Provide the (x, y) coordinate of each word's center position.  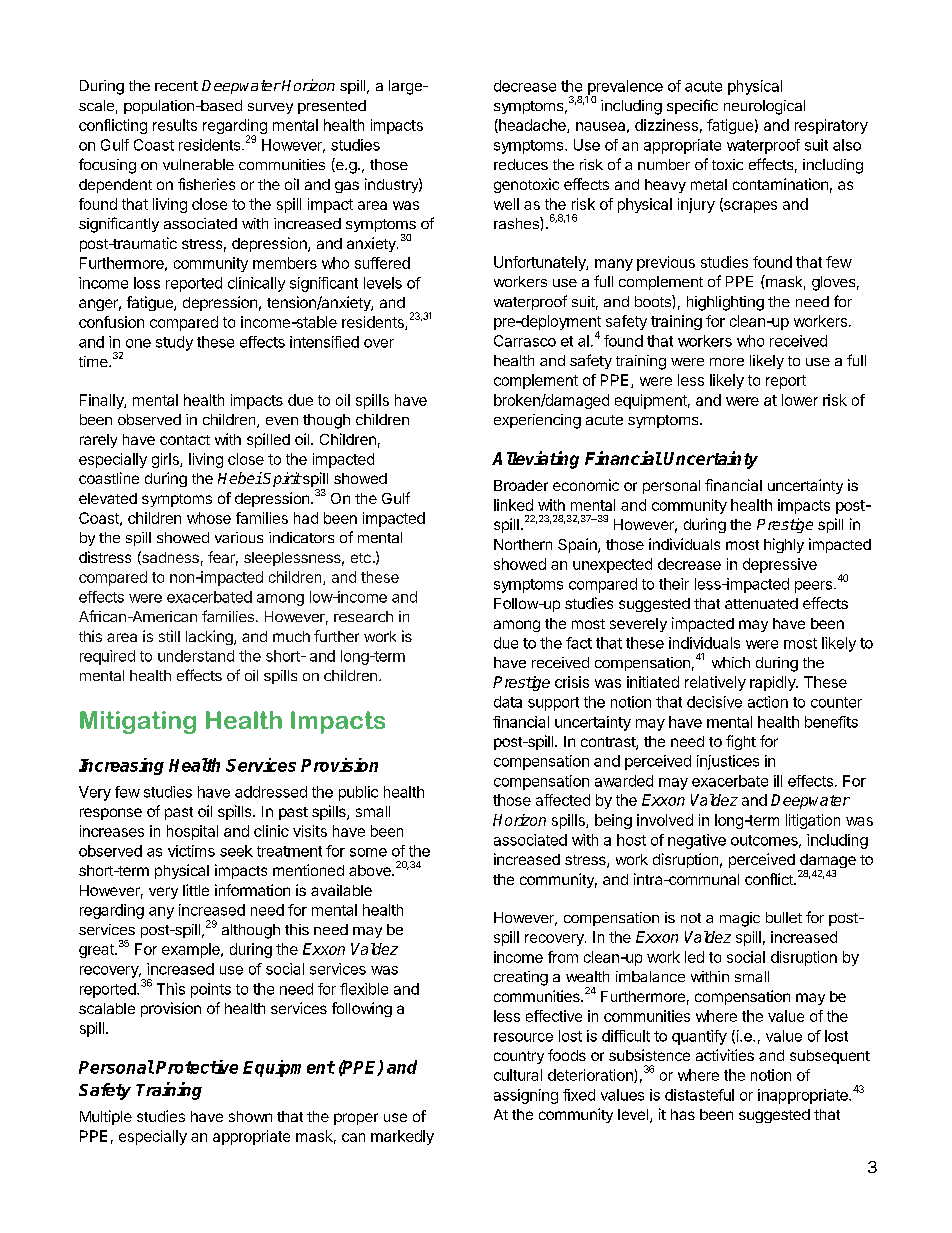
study (174, 343)
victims (191, 851)
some (368, 852)
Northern (523, 544)
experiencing (537, 421)
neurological (764, 107)
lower (800, 400)
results (175, 125)
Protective (197, 1067)
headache (532, 126)
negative (697, 841)
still (169, 636)
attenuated (761, 603)
